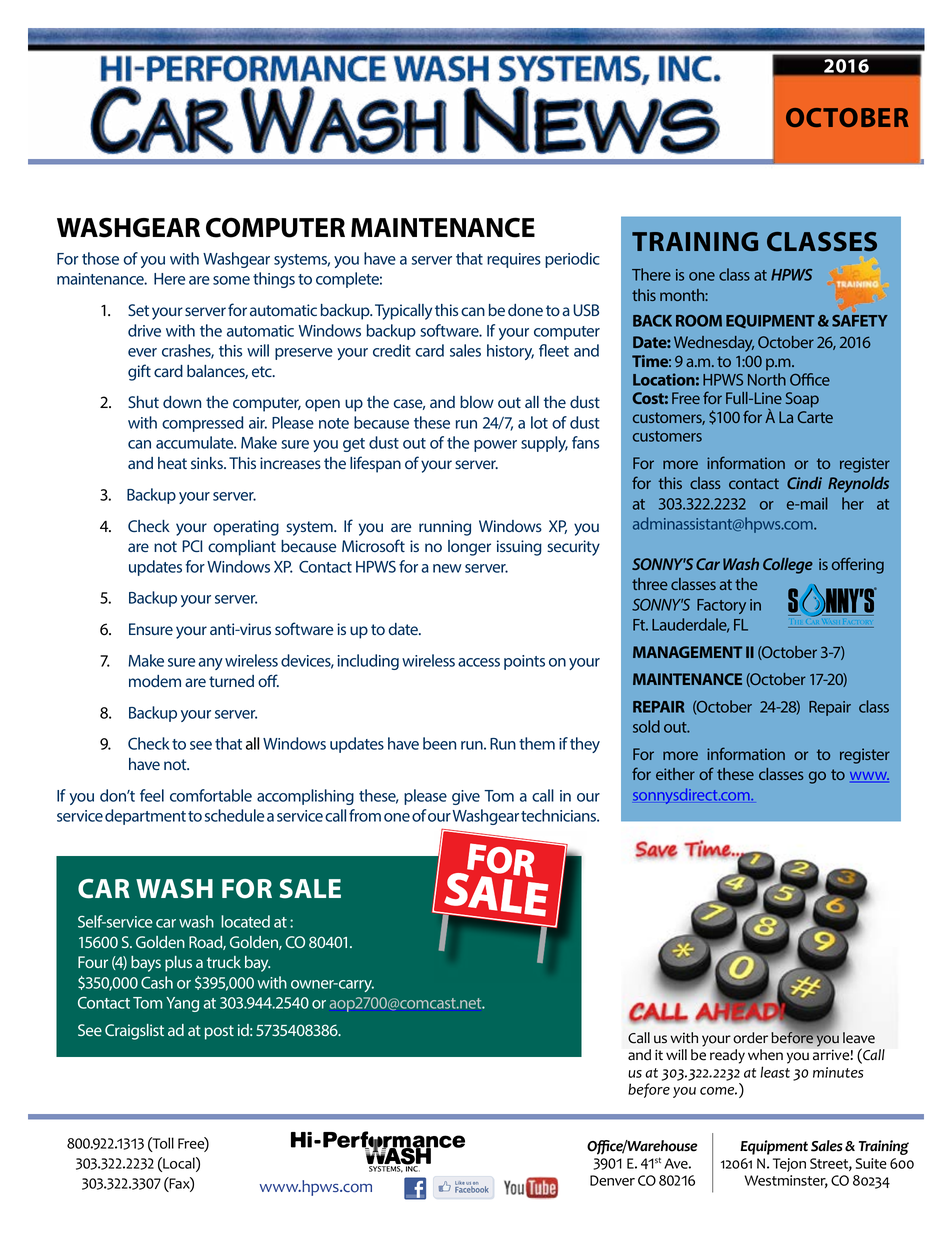 This screenshot has width=952, height=1233. I want to click on running, so click(445, 528).
